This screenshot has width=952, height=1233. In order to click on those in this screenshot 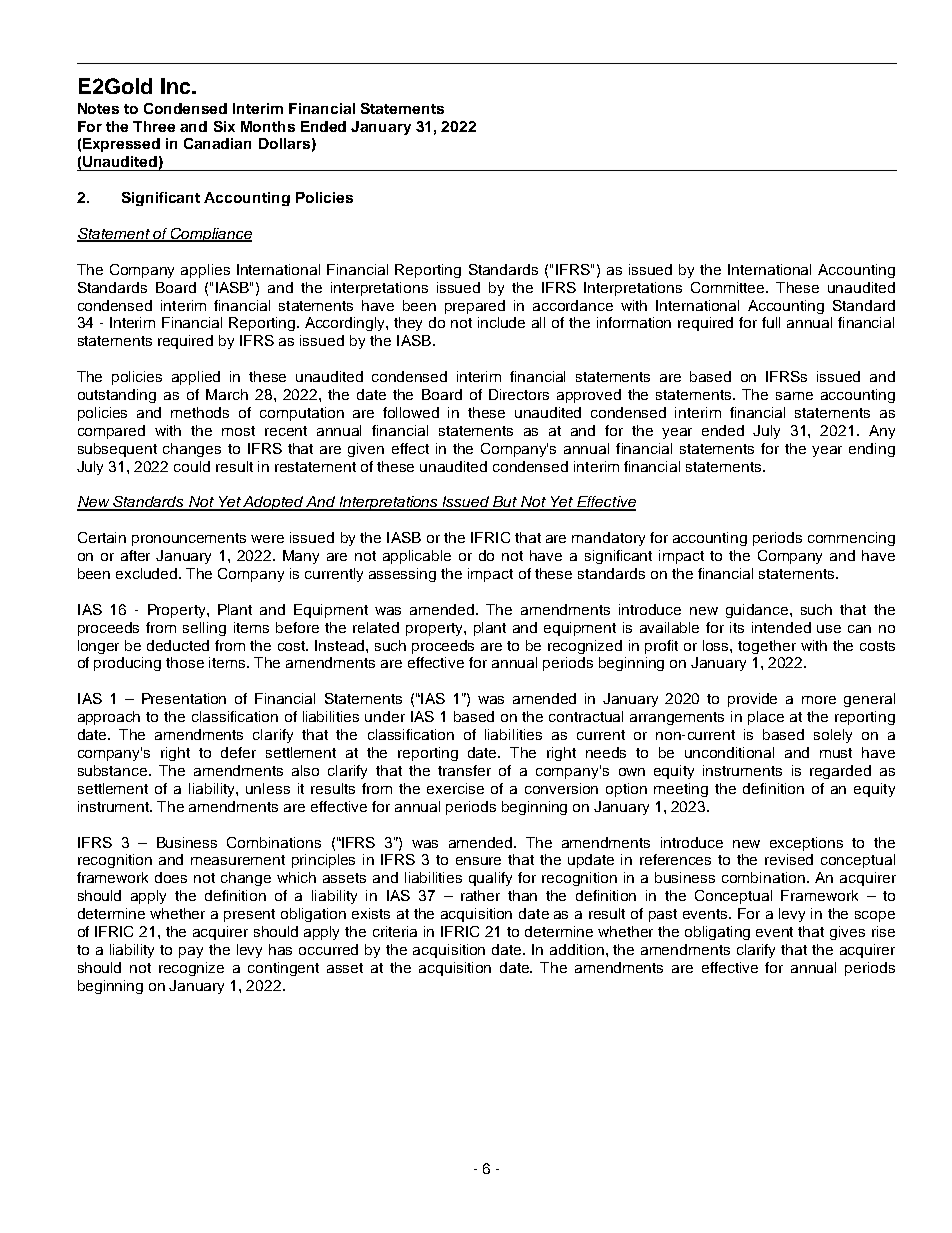, I will do `click(185, 662)`.
